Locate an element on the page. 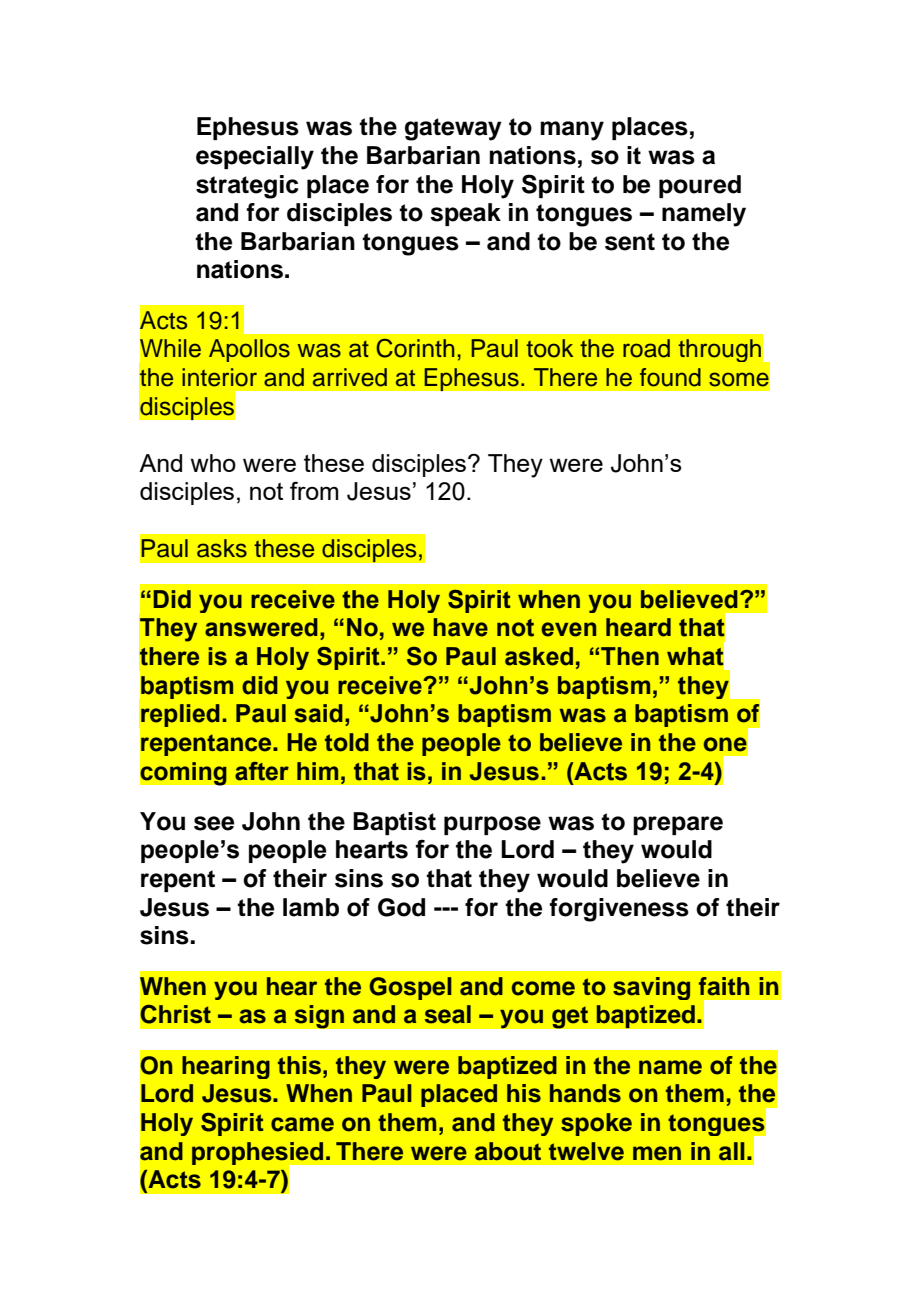  especially is located at coordinates (255, 158).
